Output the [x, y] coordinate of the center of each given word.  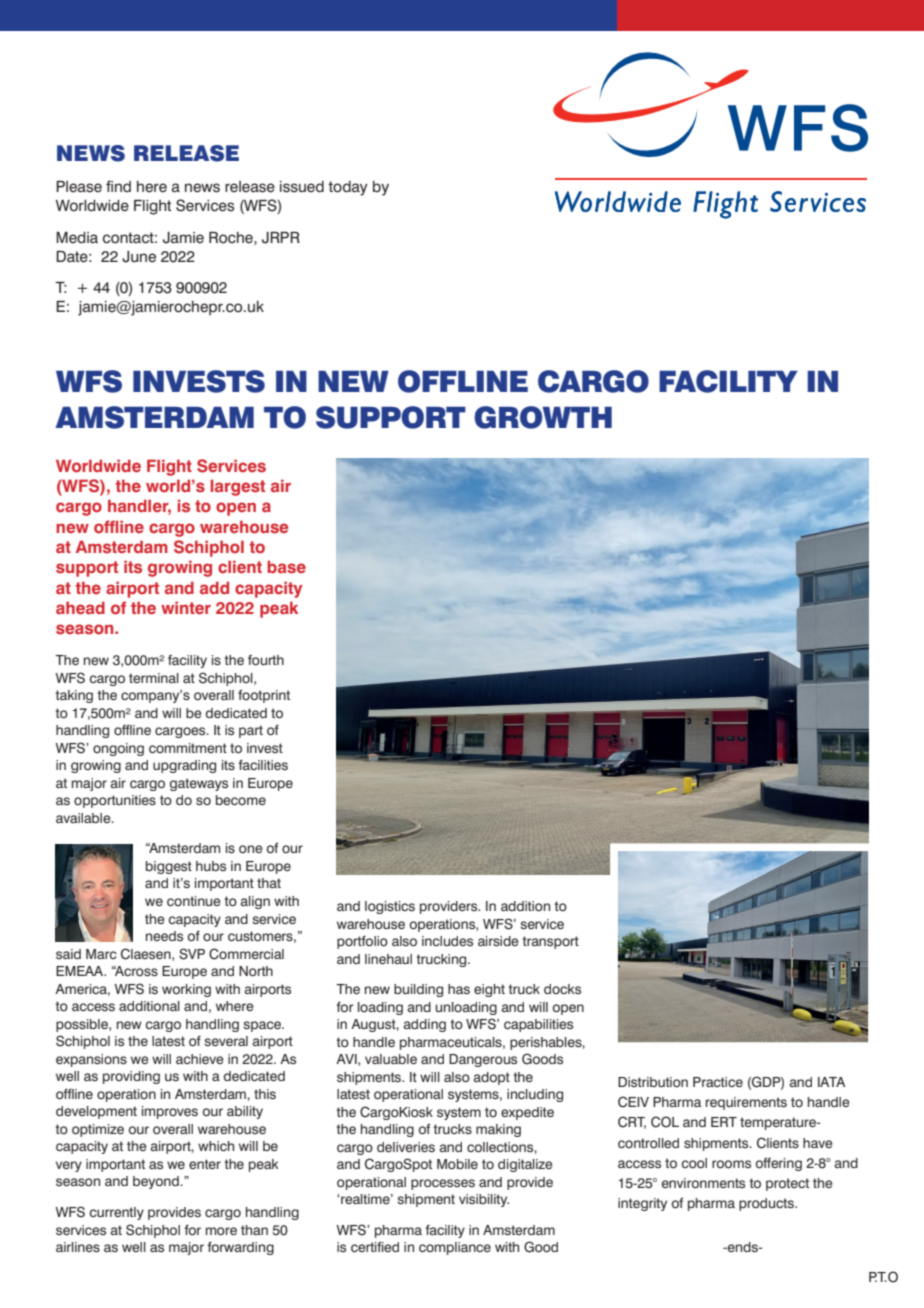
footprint [264, 696]
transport [550, 942]
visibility [484, 1200]
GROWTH [543, 417]
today [348, 188]
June [139, 257]
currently [117, 1213]
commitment [188, 748]
